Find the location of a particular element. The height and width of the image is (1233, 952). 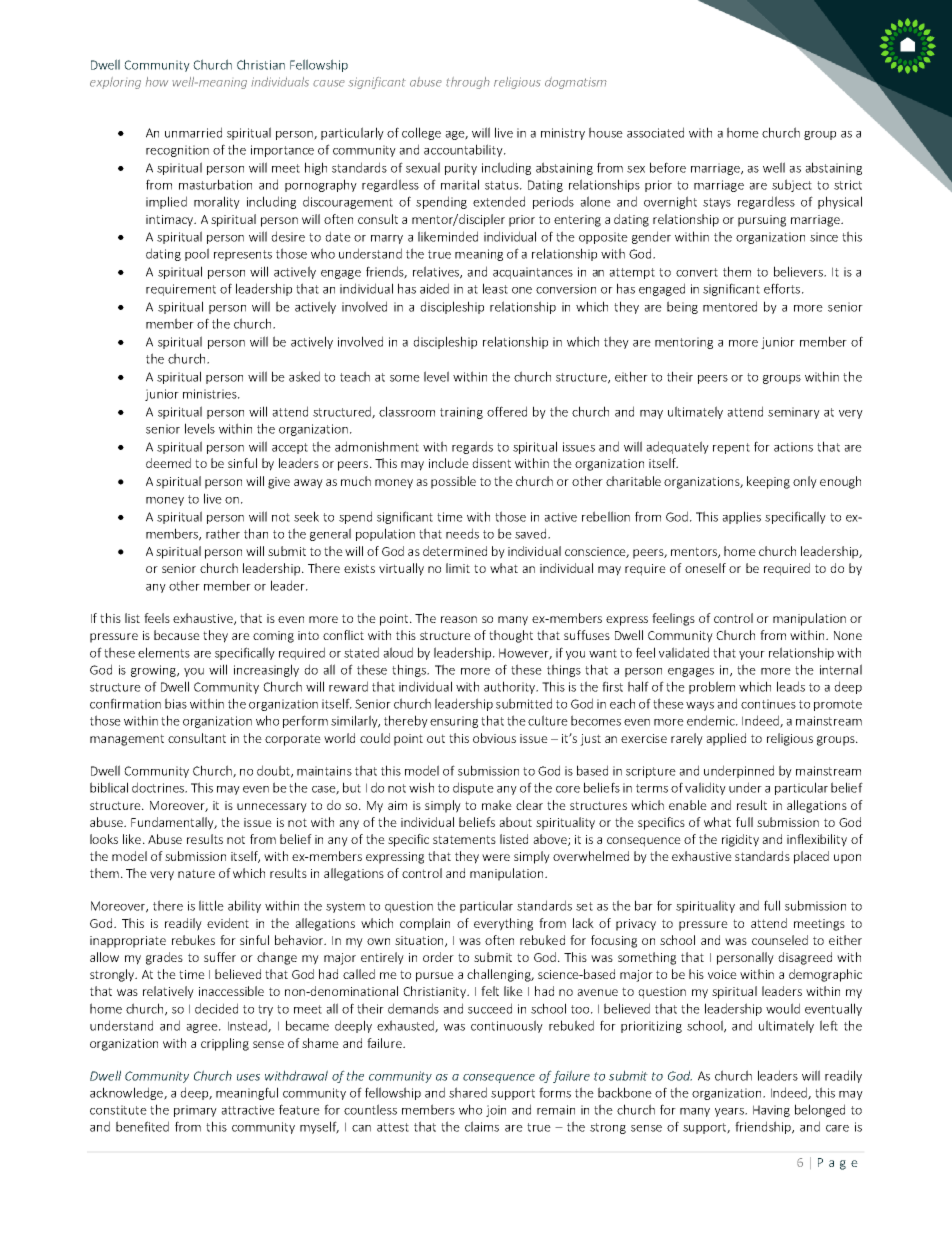

doctrines is located at coordinates (159, 787).
